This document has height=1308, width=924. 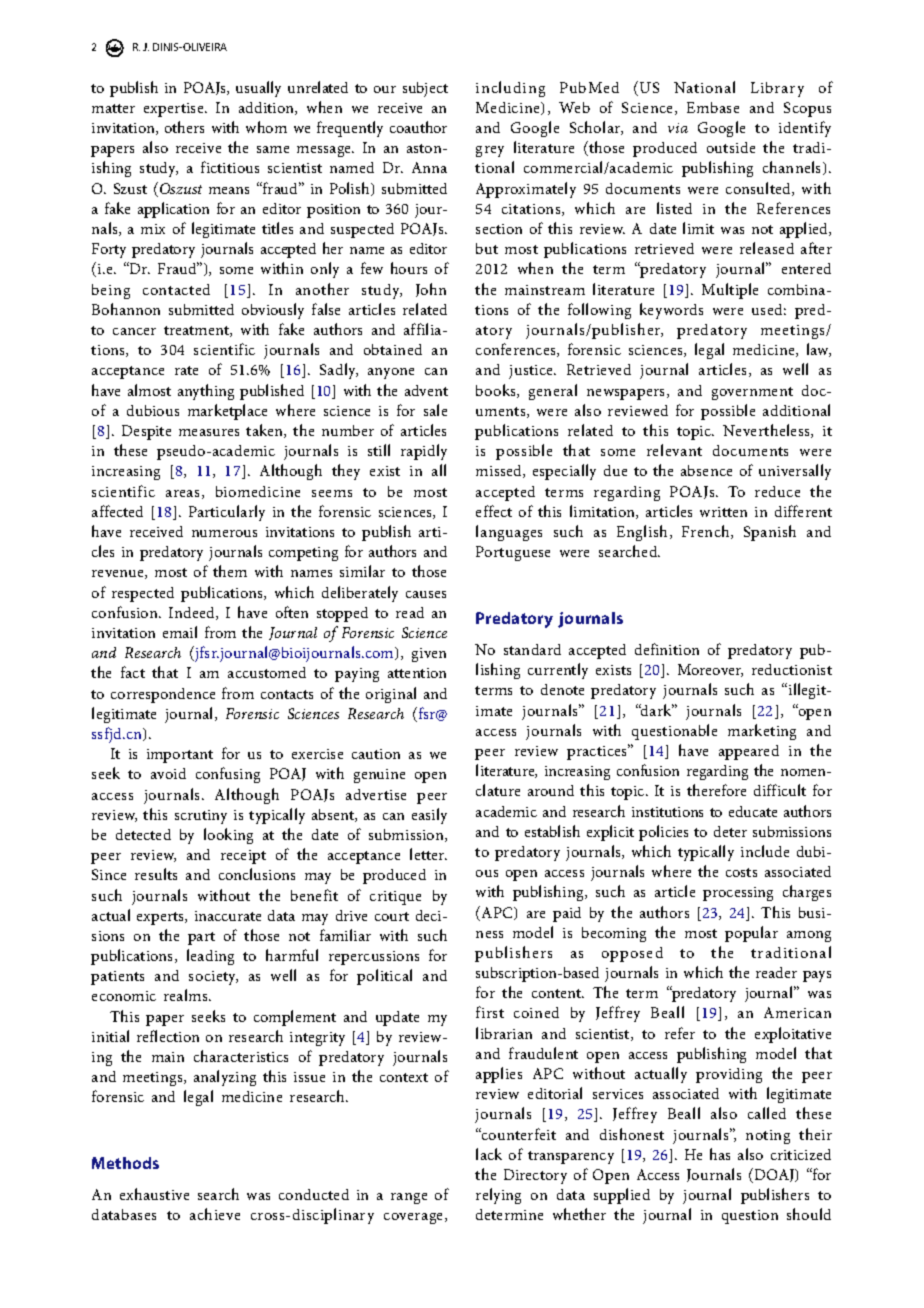 What do you see at coordinates (731, 147) in the document?
I see `outside` at bounding box center [731, 147].
